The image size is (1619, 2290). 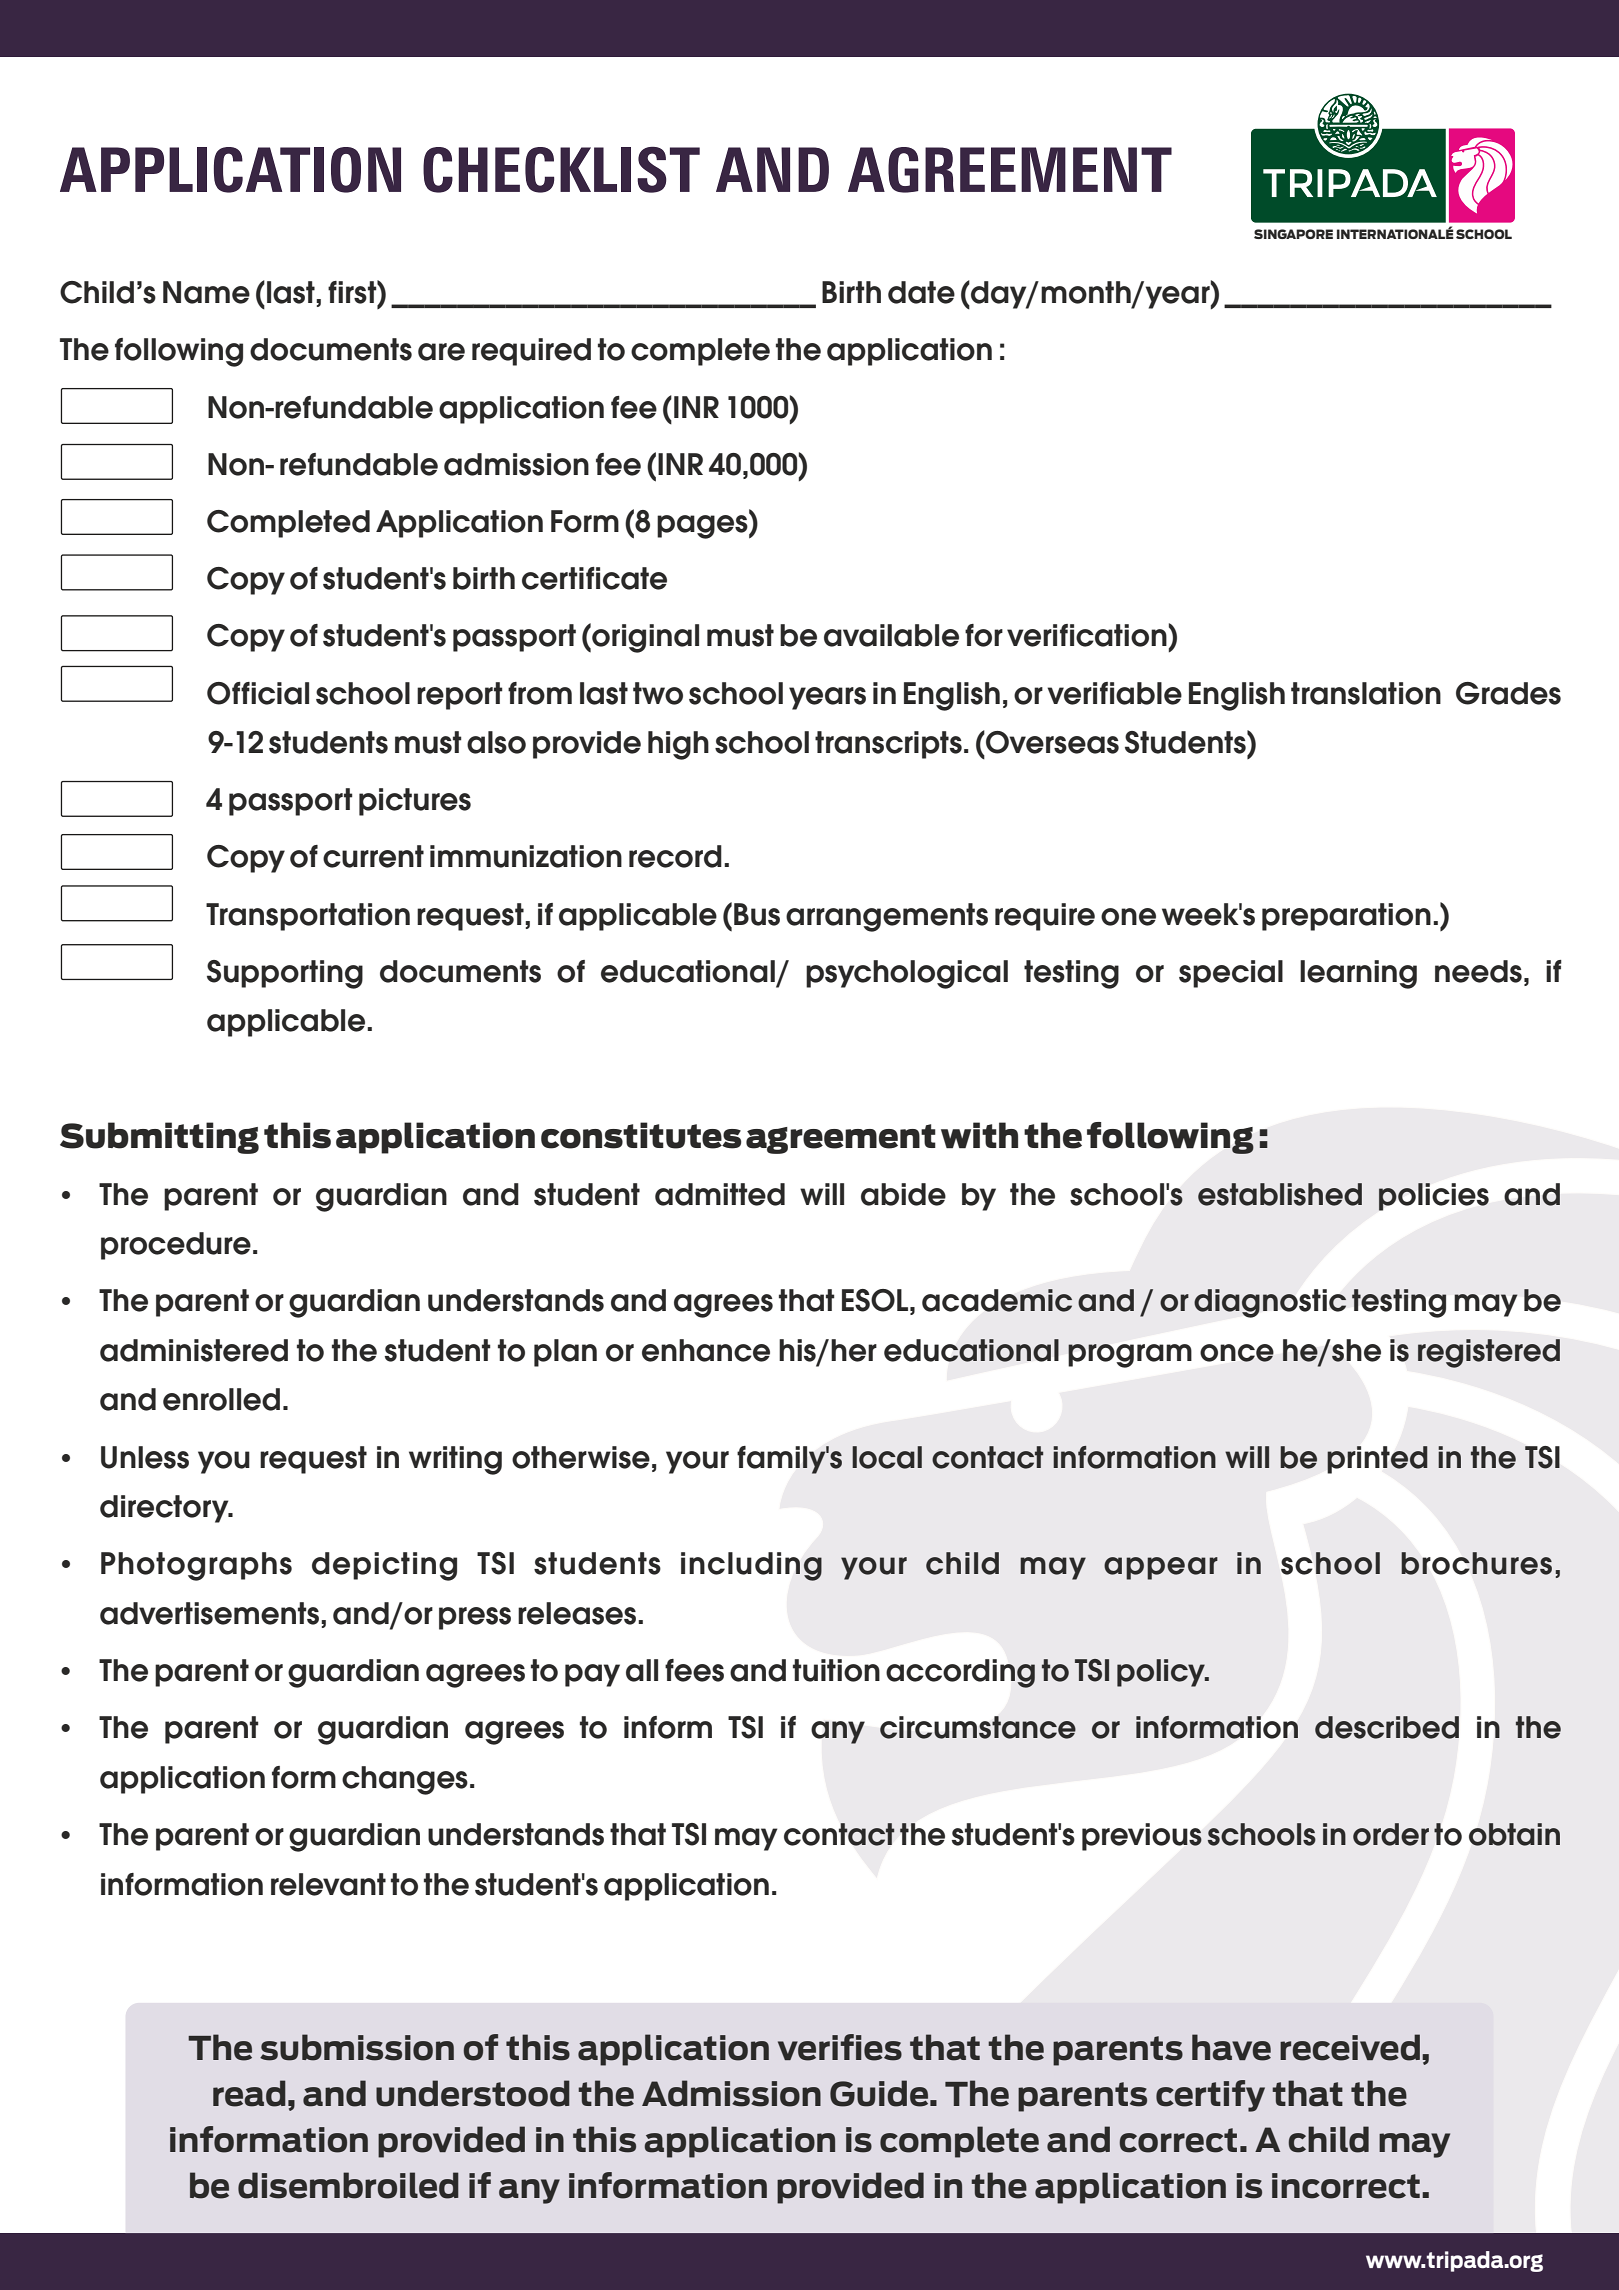 What do you see at coordinates (159, 1138) in the image?
I see `Submitting` at bounding box center [159, 1138].
